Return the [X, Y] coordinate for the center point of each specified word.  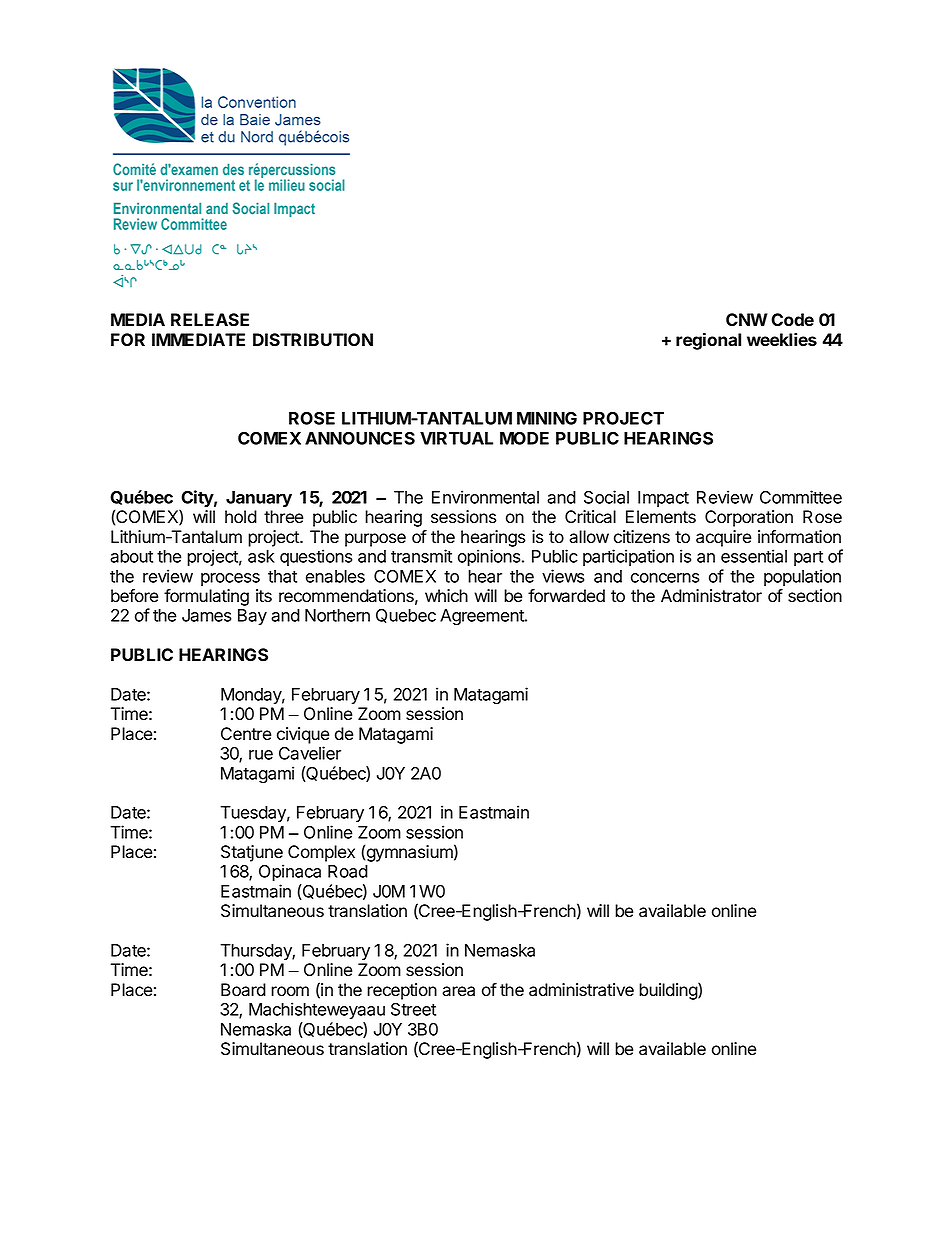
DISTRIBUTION [313, 340]
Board [243, 990]
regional [708, 341]
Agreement [483, 617]
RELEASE [210, 320]
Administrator [711, 596]
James [206, 615]
